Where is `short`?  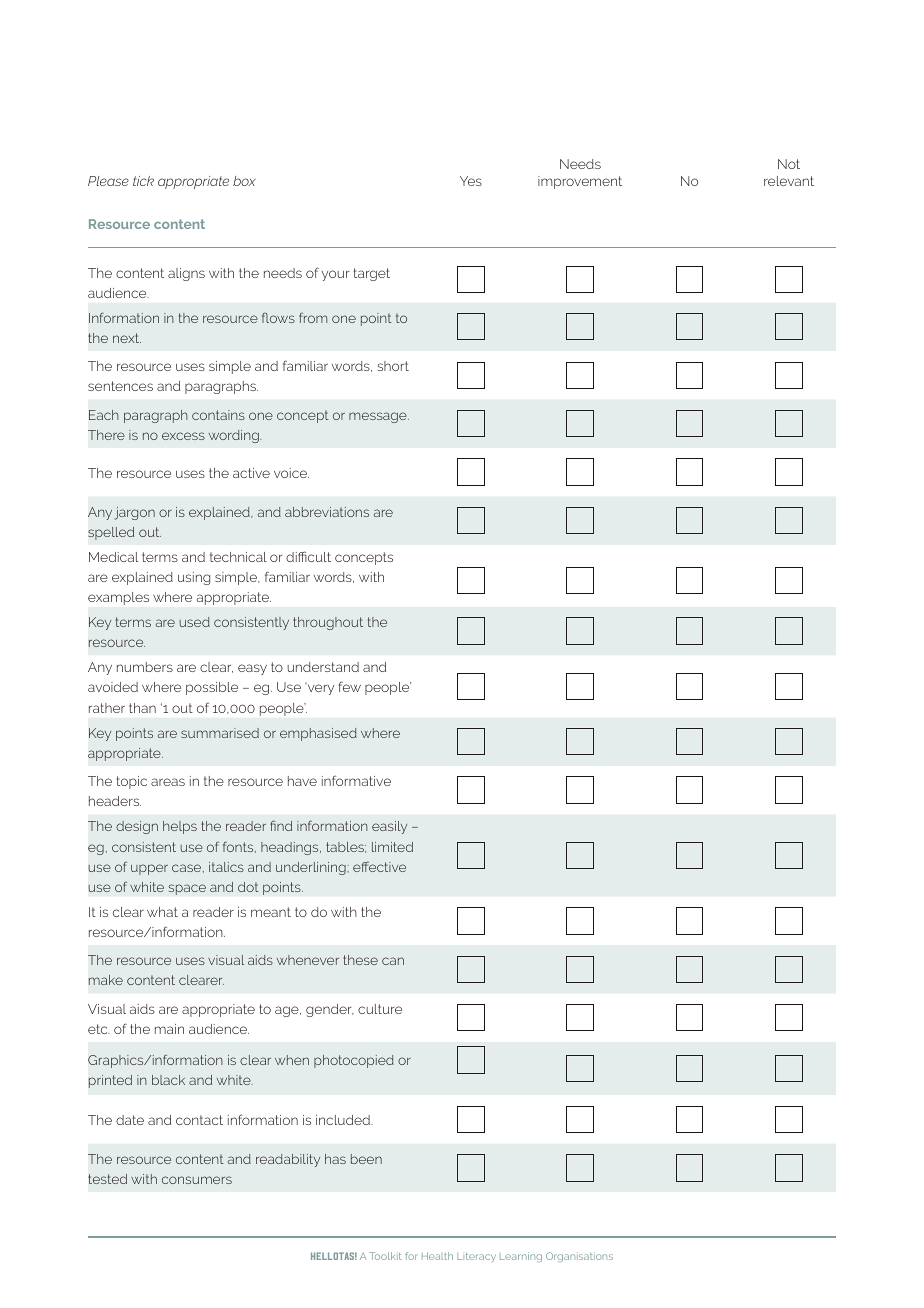
short is located at coordinates (393, 366).
